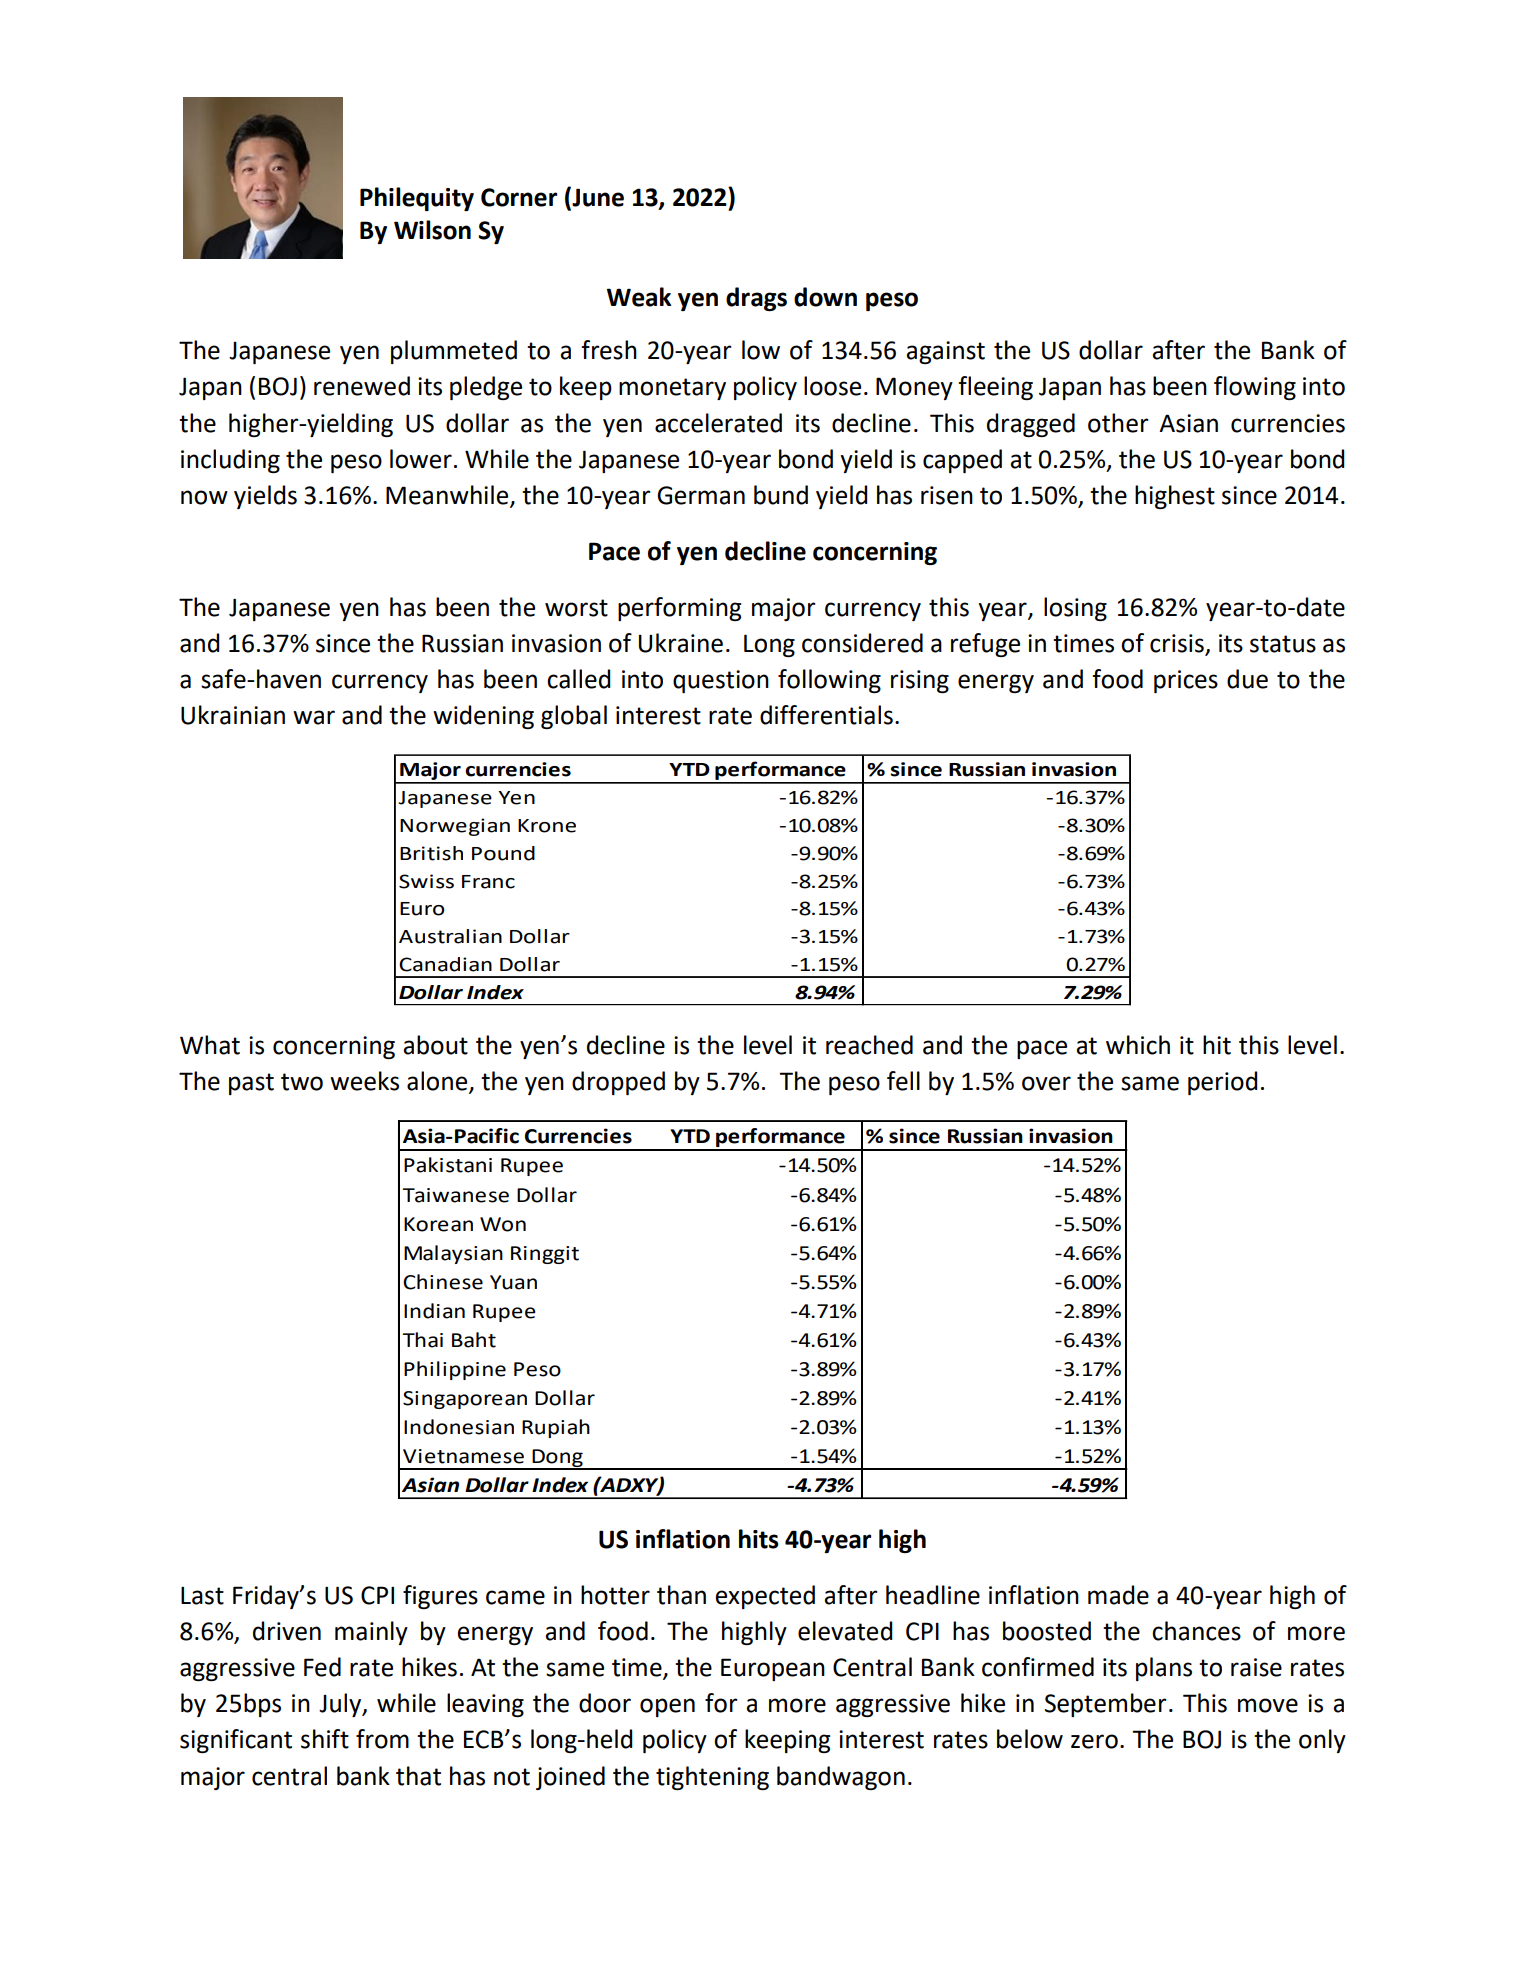 This screenshot has width=1525, height=1974. I want to click on war, so click(314, 717).
